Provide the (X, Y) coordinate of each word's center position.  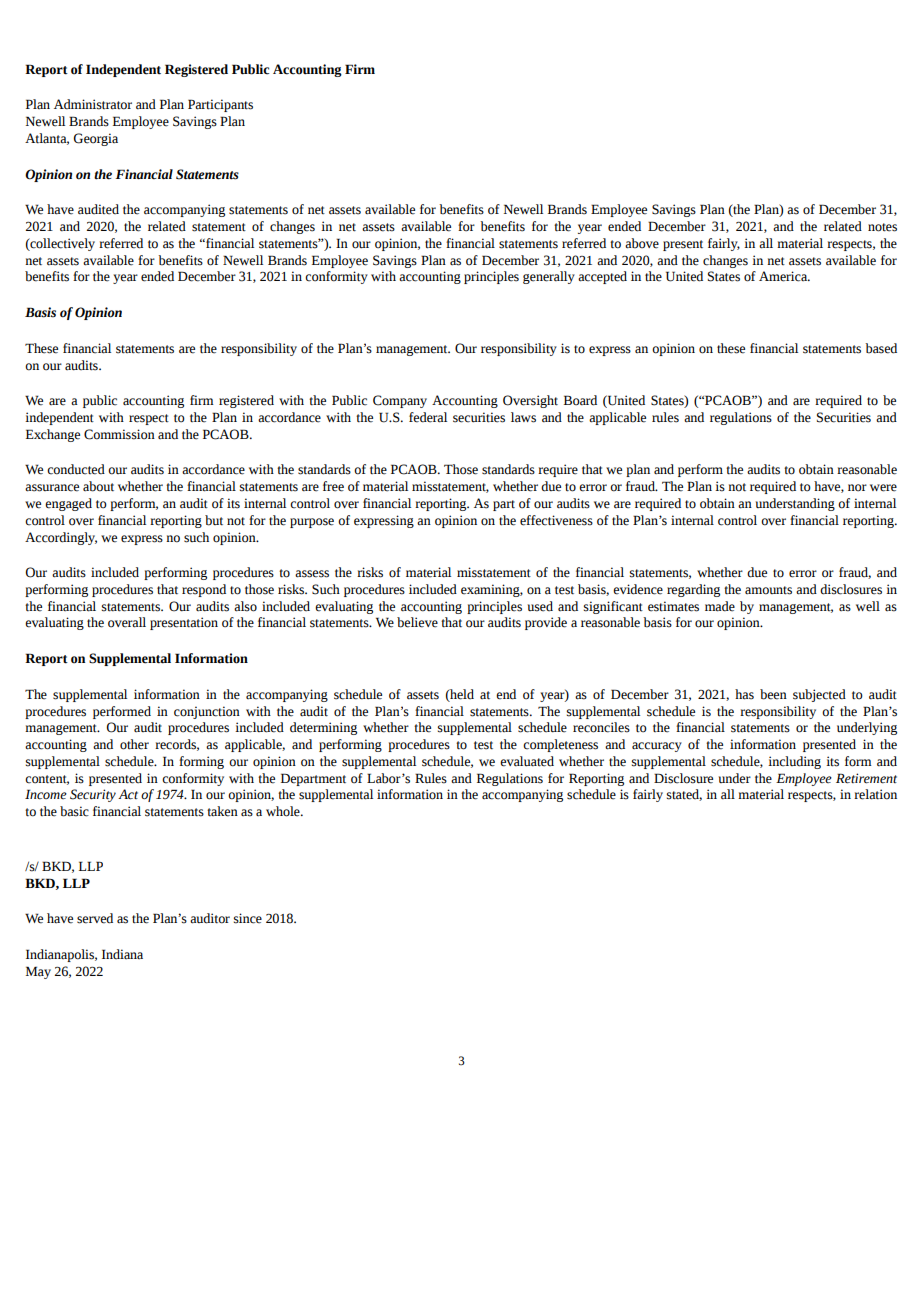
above (642, 243)
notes (882, 227)
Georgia (96, 139)
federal (428, 417)
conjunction (207, 712)
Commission (119, 434)
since (248, 918)
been (773, 694)
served (95, 918)
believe (417, 622)
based (881, 348)
